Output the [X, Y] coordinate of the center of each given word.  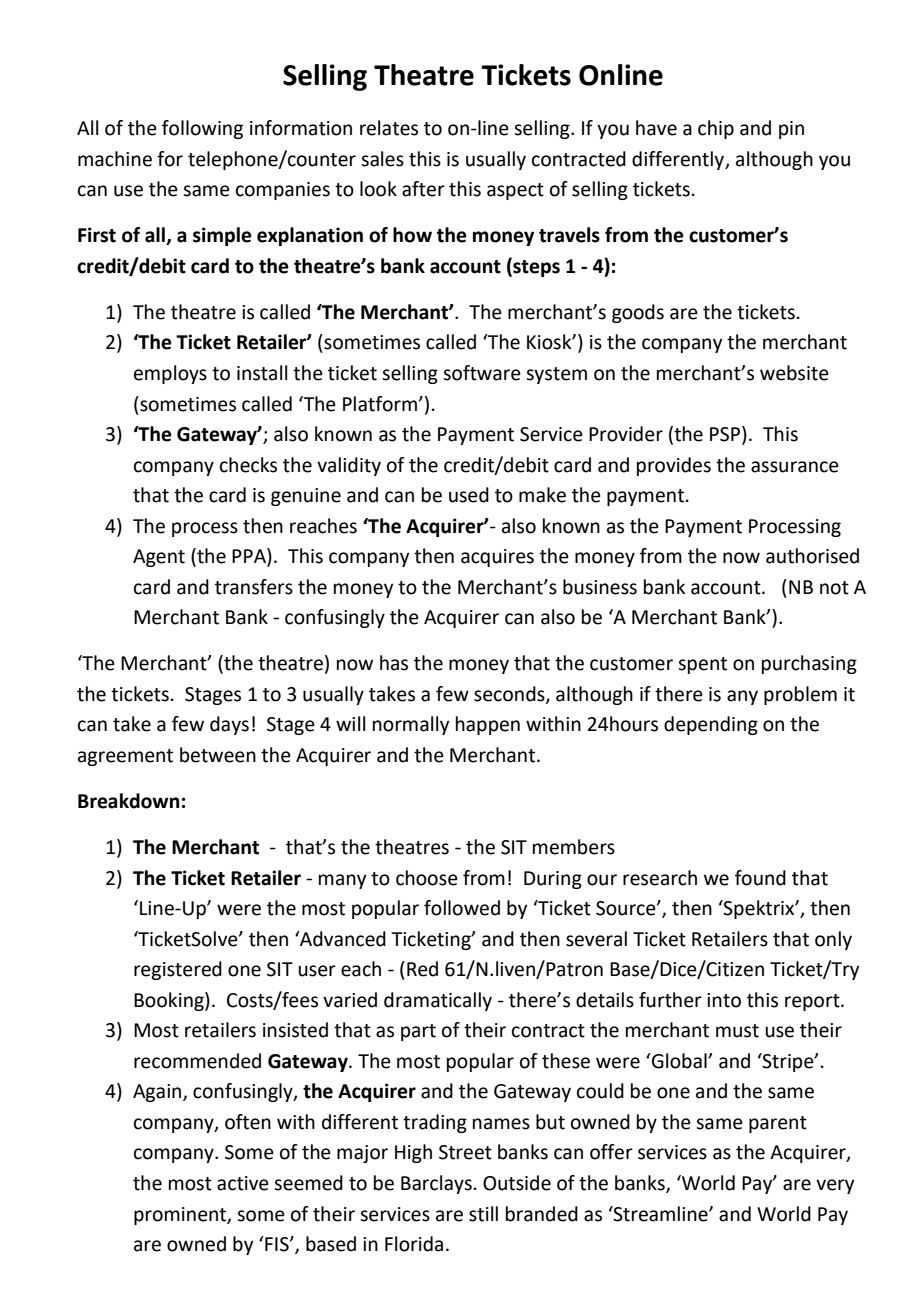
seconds [510, 695]
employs [170, 374]
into [724, 1000]
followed [462, 908]
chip [716, 129]
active [243, 1183]
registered [178, 970]
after [423, 189]
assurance [795, 467]
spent [702, 665]
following [202, 129]
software [482, 373]
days [229, 725]
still [483, 1214]
